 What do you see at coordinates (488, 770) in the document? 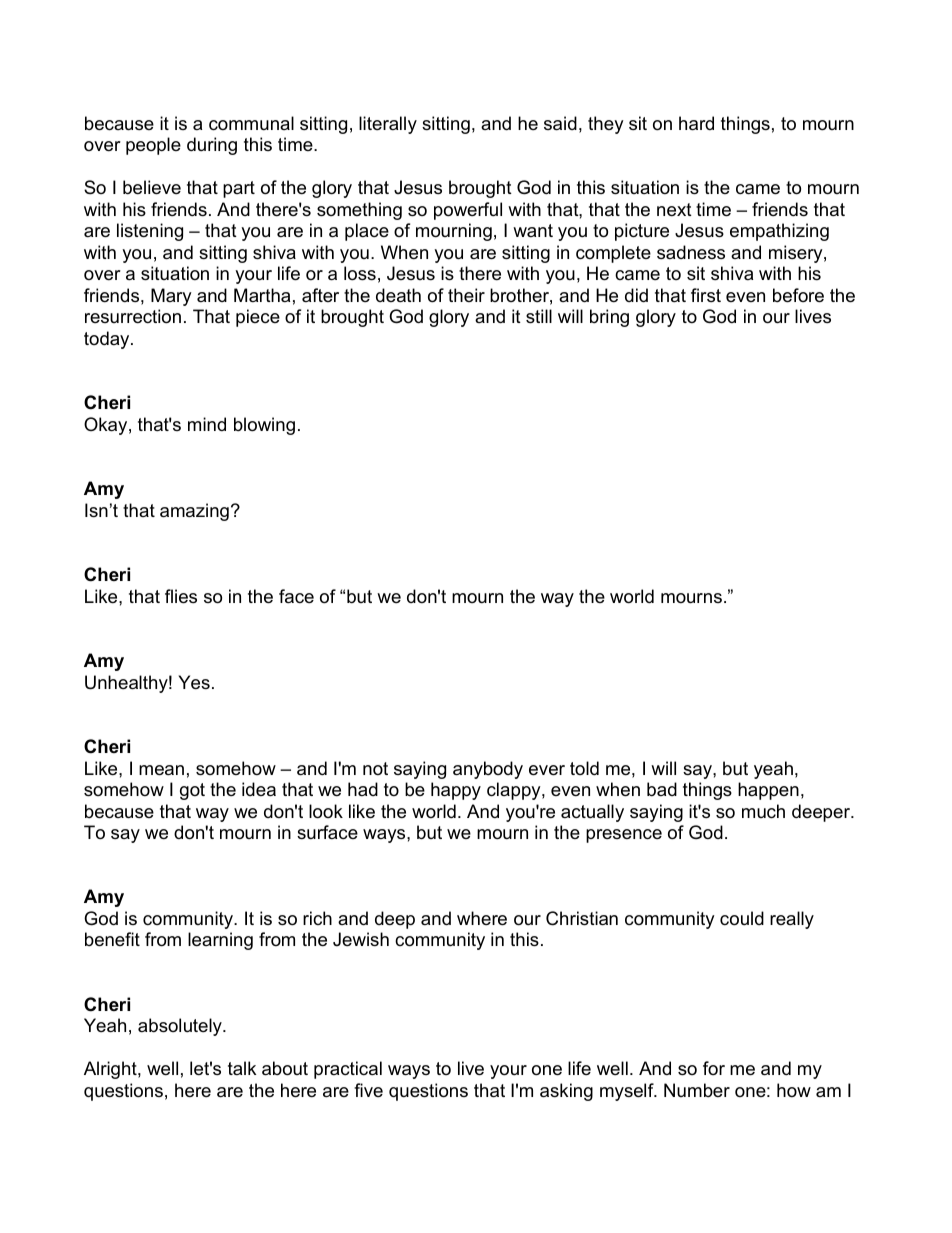
I see `anybody` at bounding box center [488, 770].
